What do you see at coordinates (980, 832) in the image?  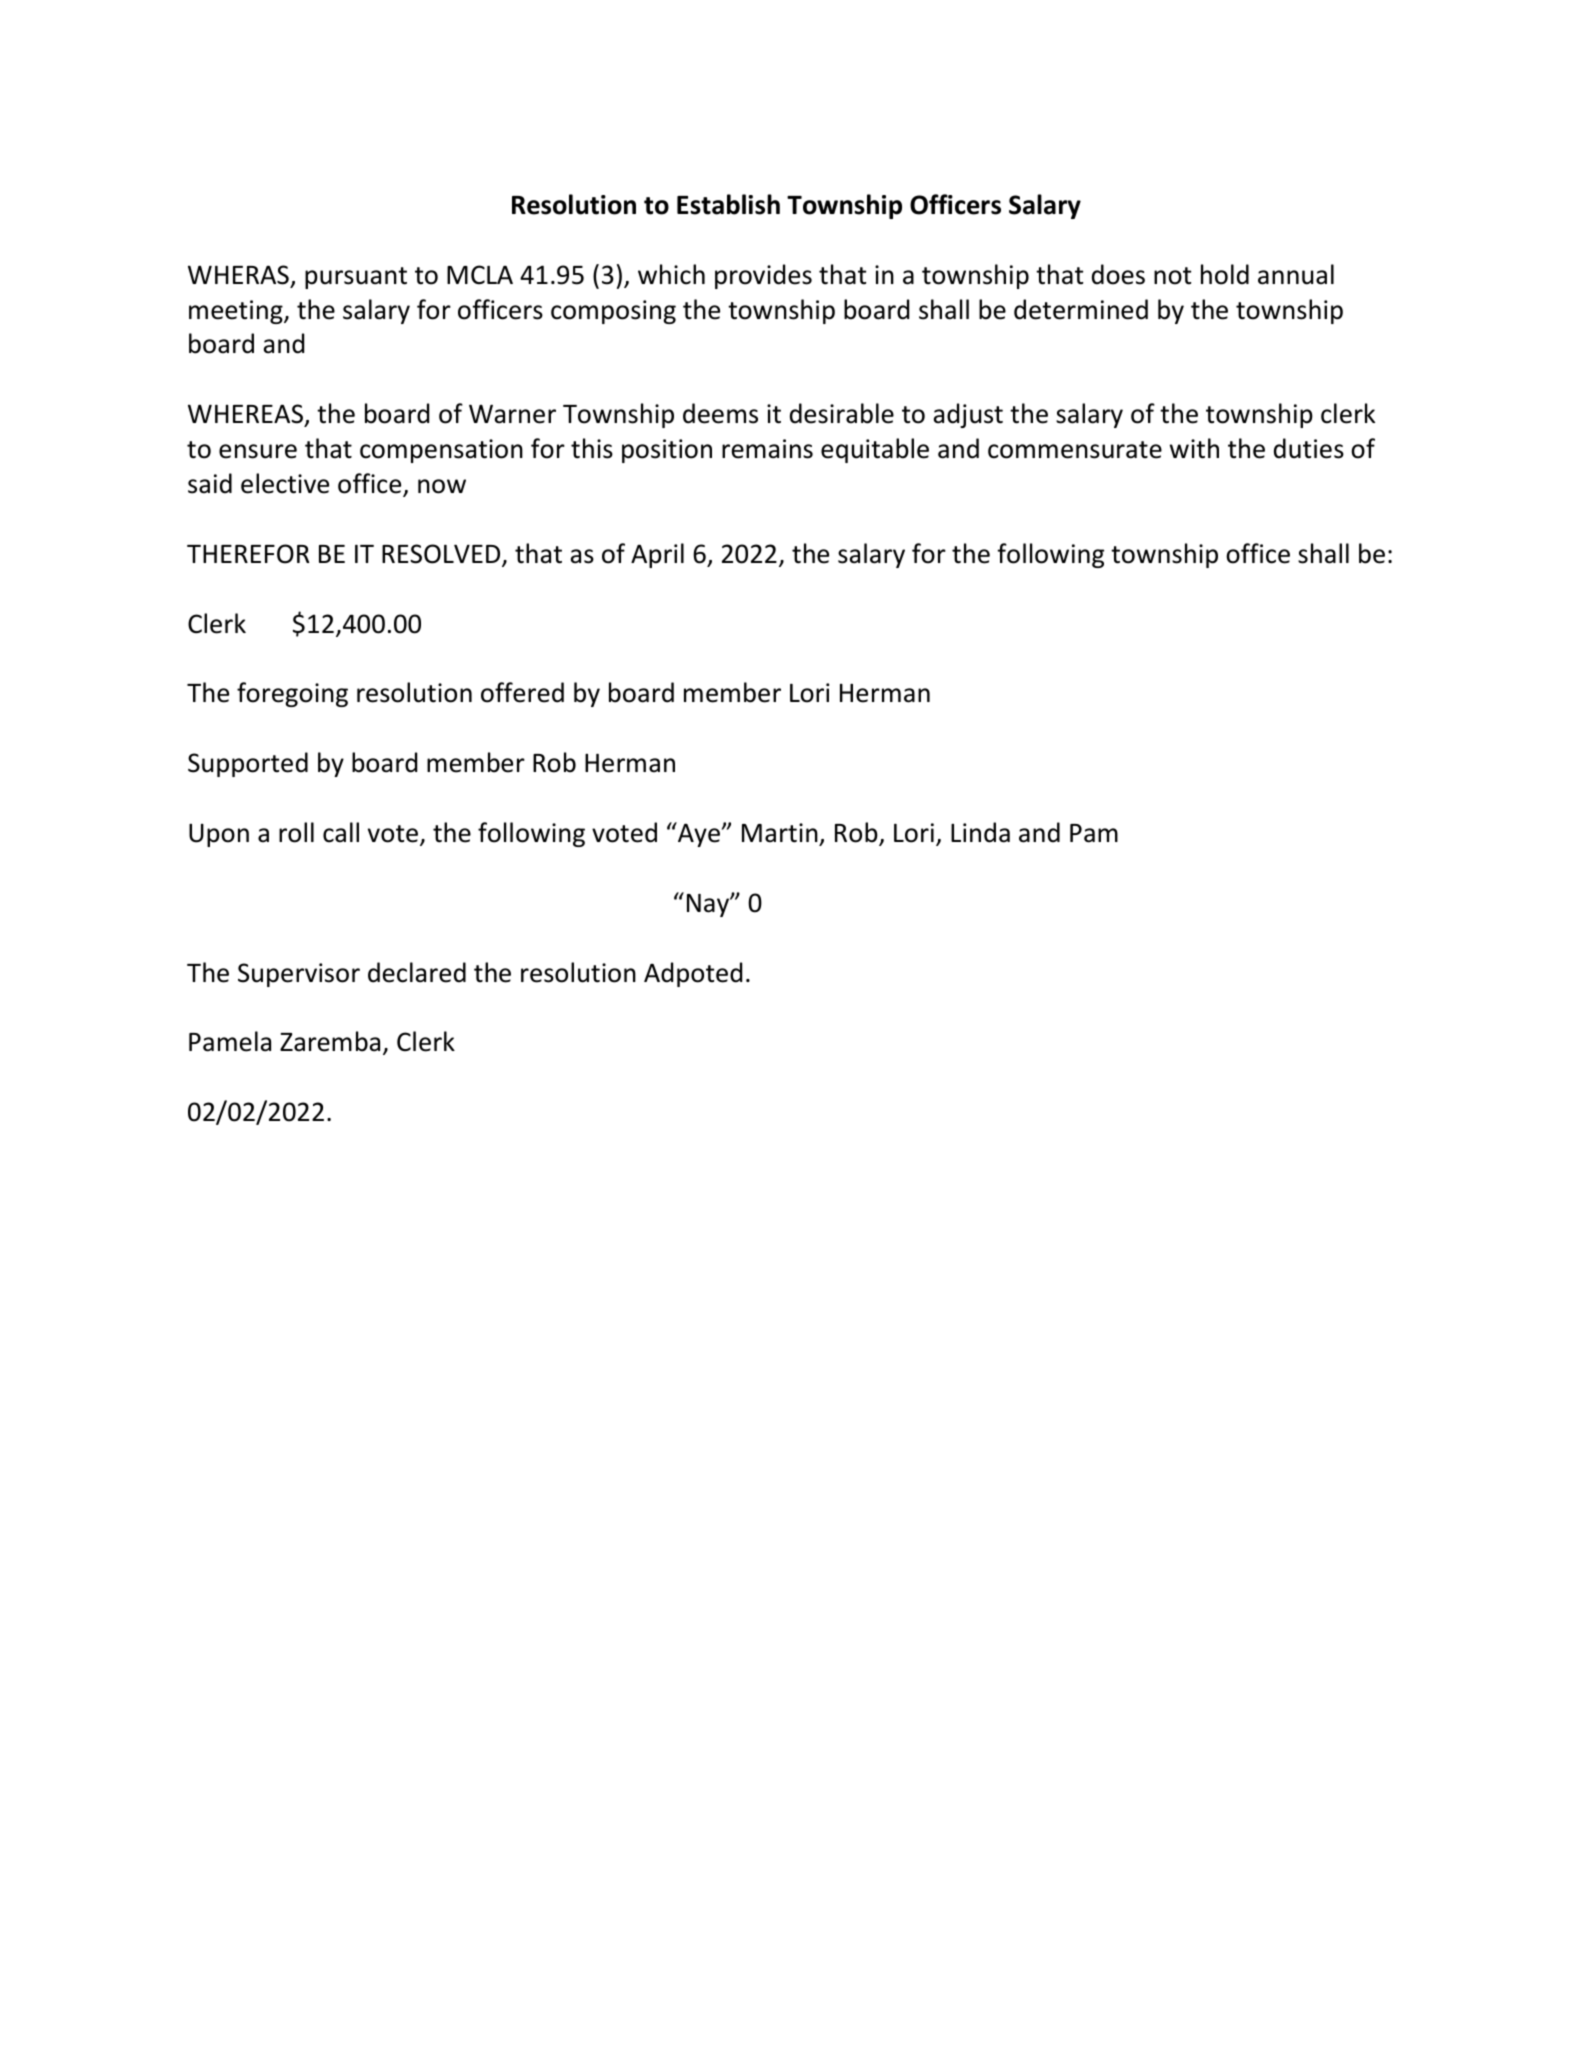 I see `Linda` at bounding box center [980, 832].
